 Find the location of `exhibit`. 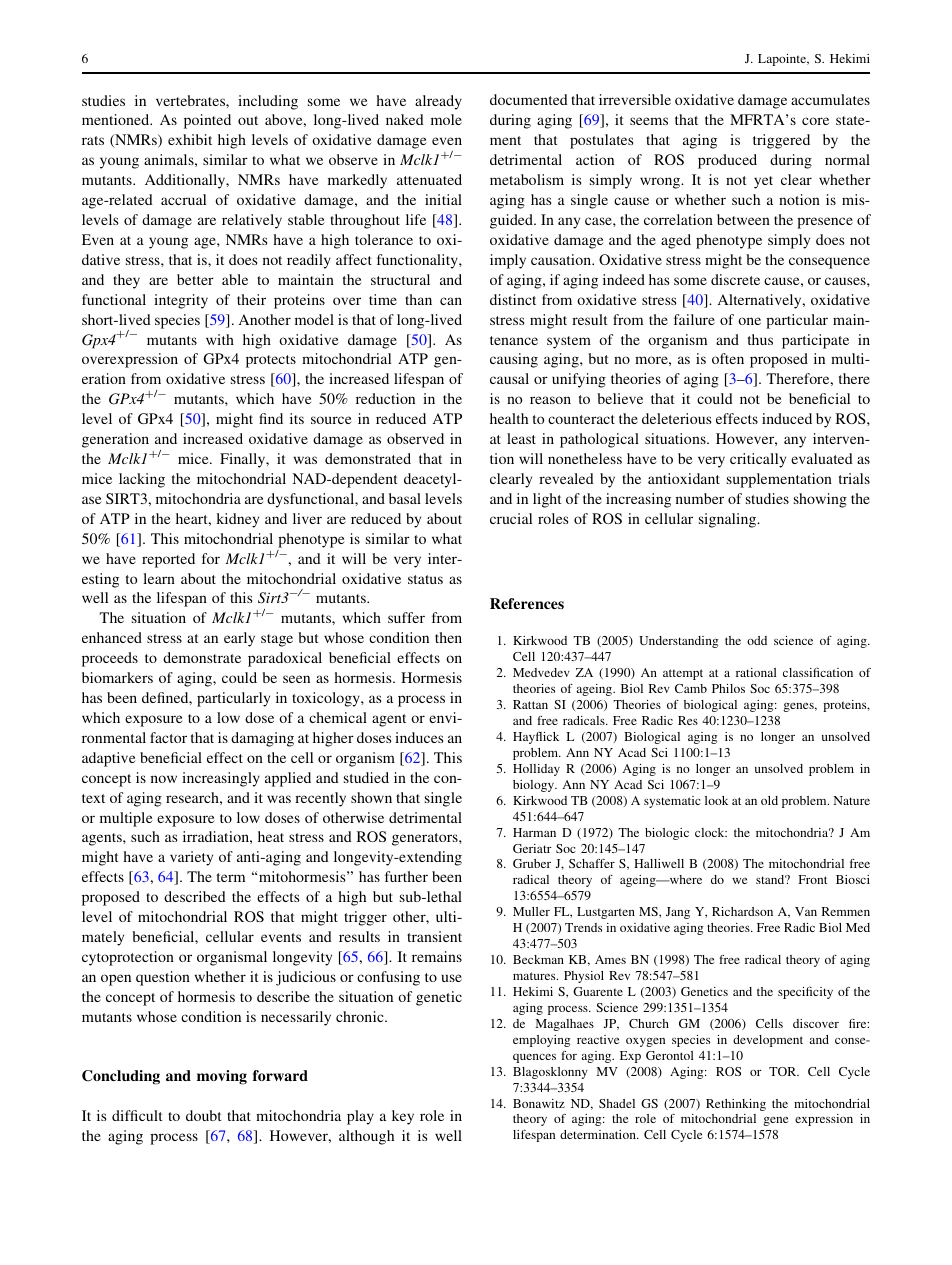

exhibit is located at coordinates (190, 139).
